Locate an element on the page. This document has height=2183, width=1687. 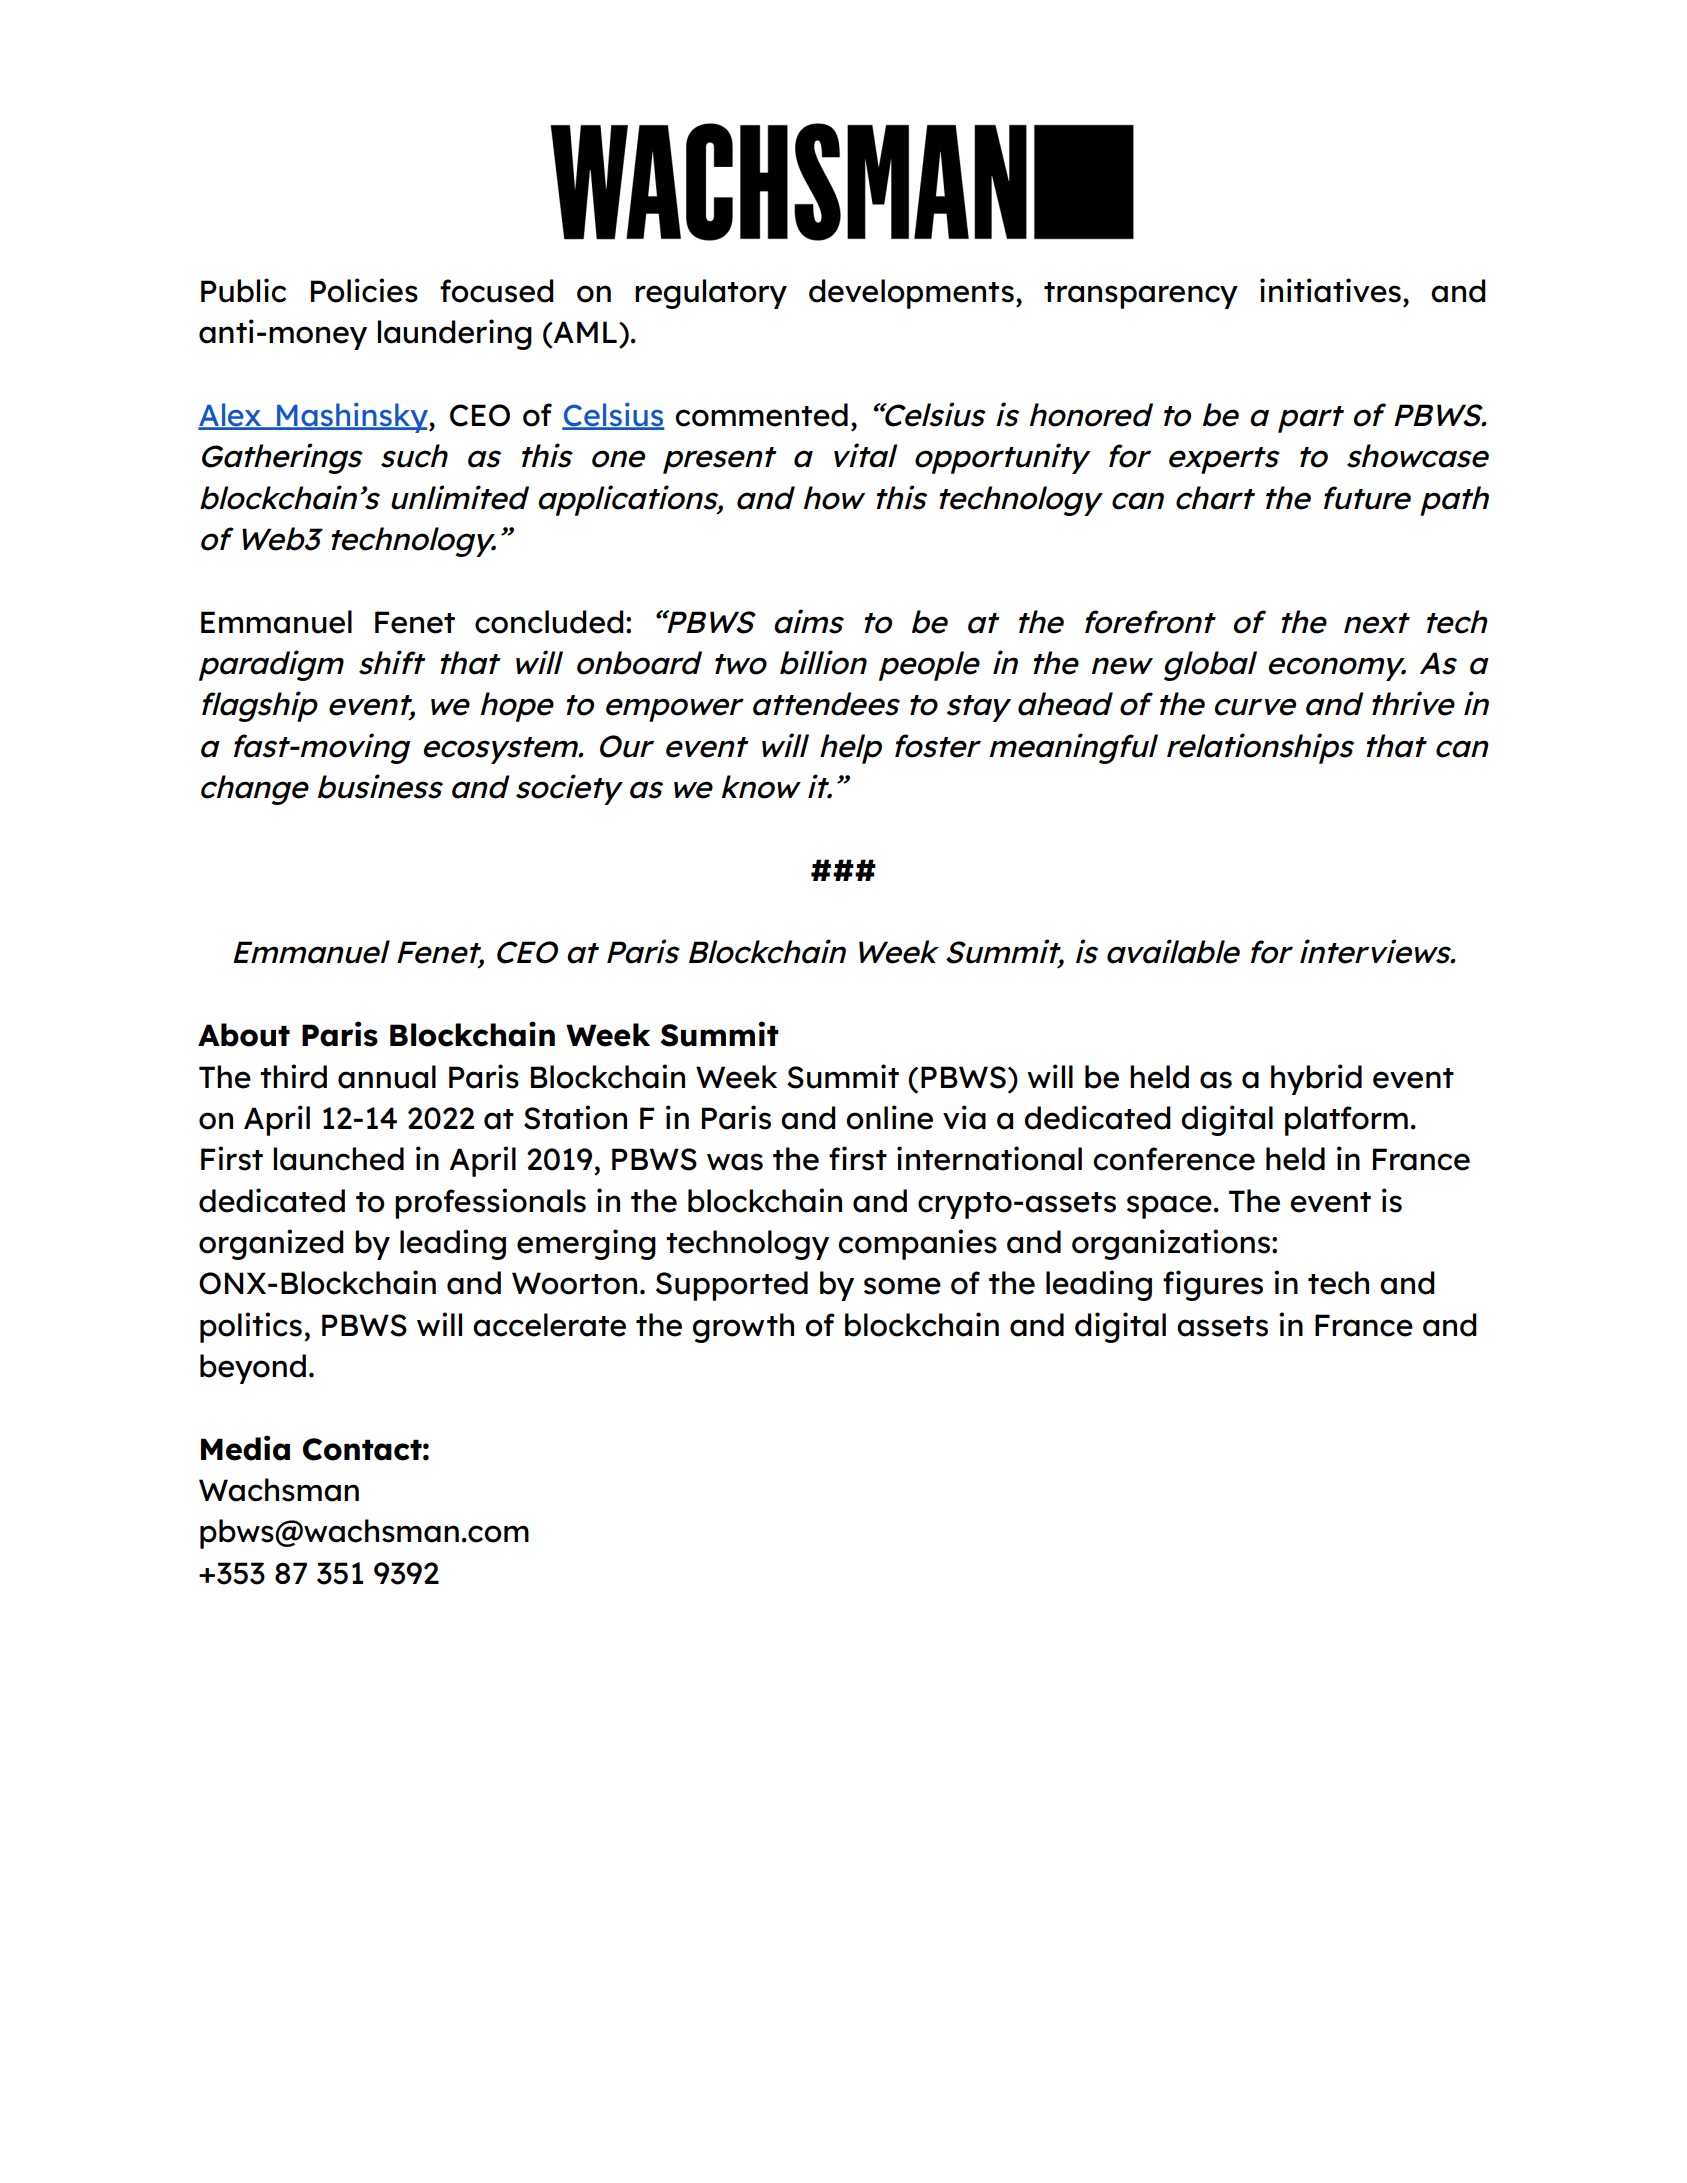
transparency is located at coordinates (1141, 295).
